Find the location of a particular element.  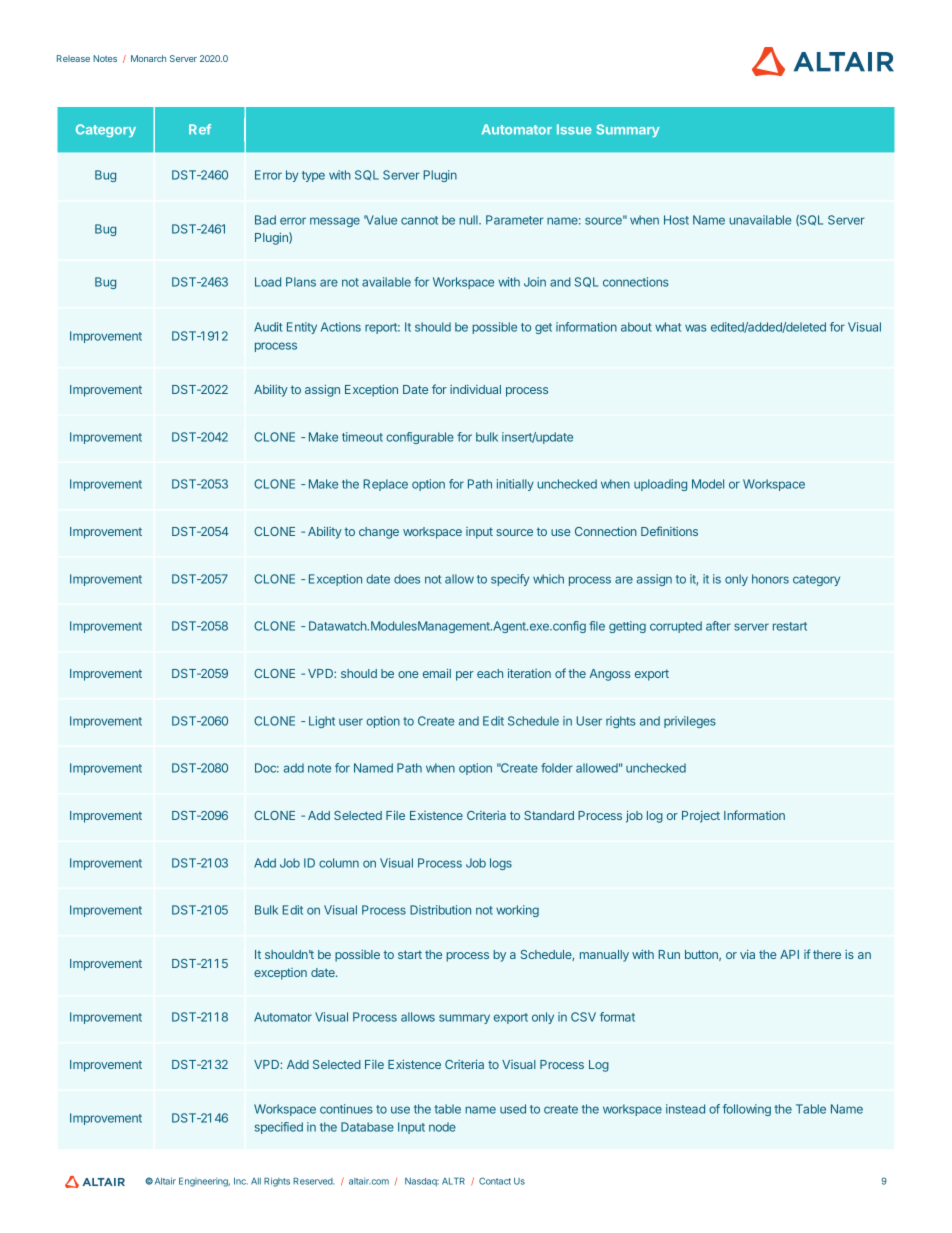

was is located at coordinates (696, 328).
